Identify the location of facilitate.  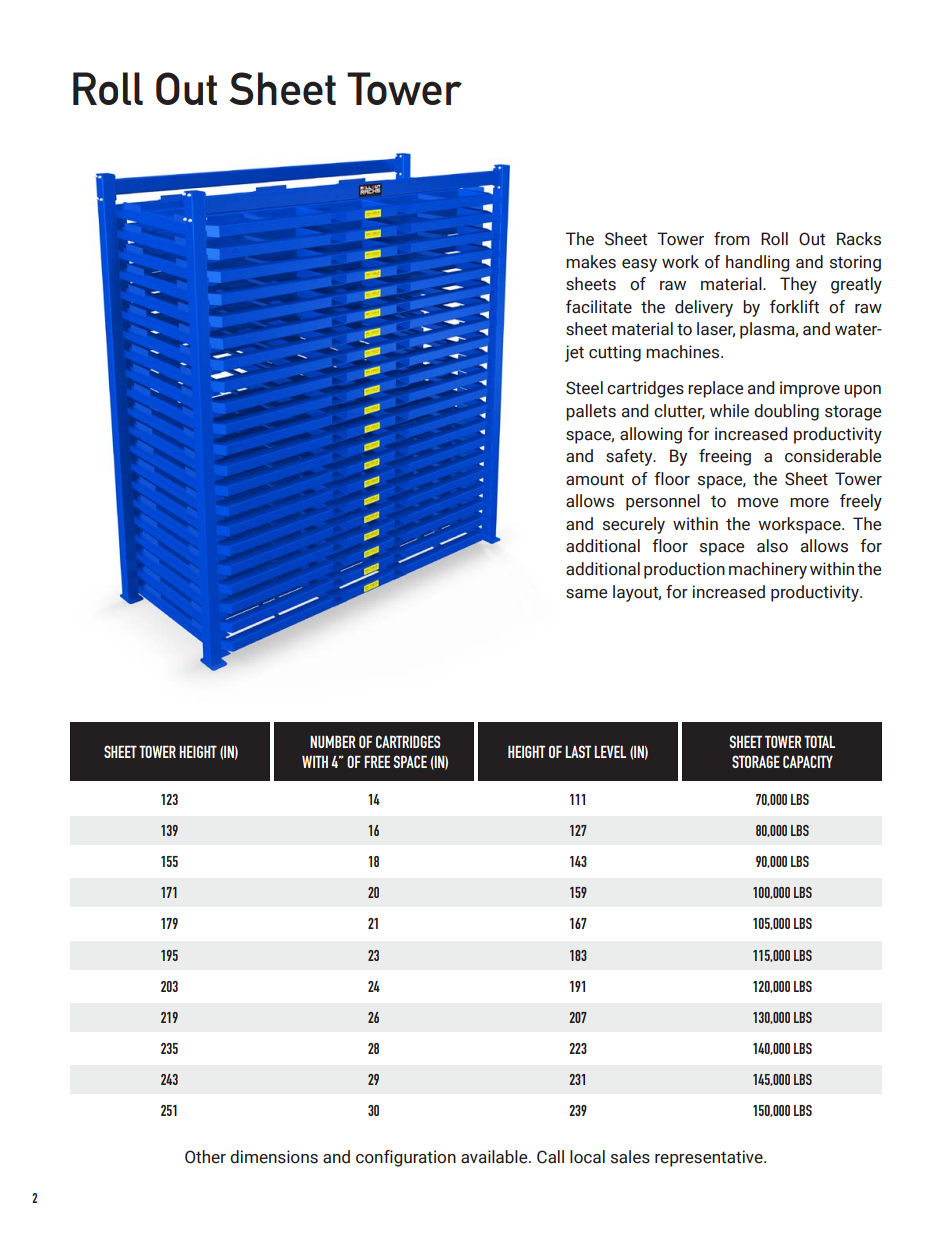
(599, 307).
